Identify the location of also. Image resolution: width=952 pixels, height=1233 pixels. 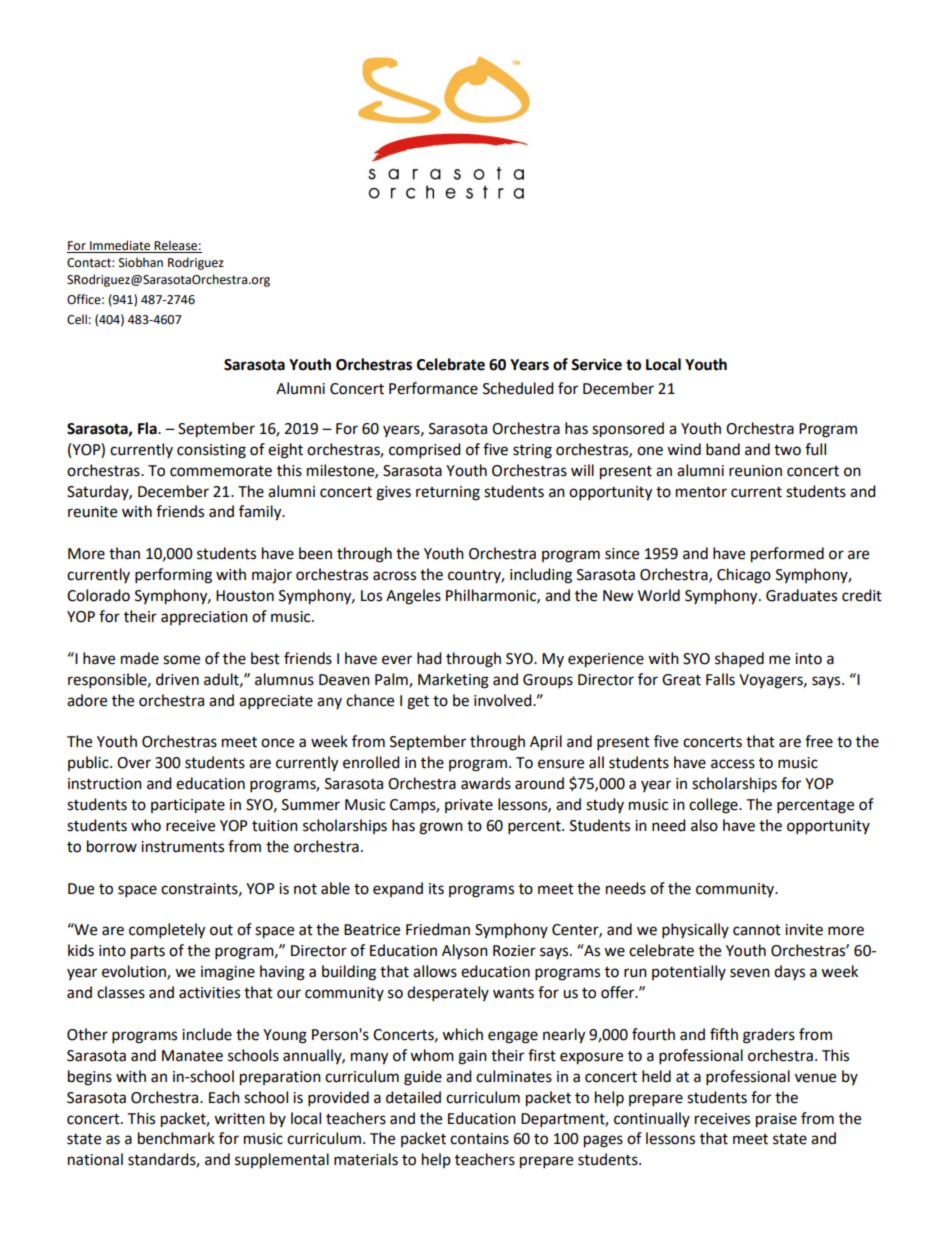
(704, 825).
